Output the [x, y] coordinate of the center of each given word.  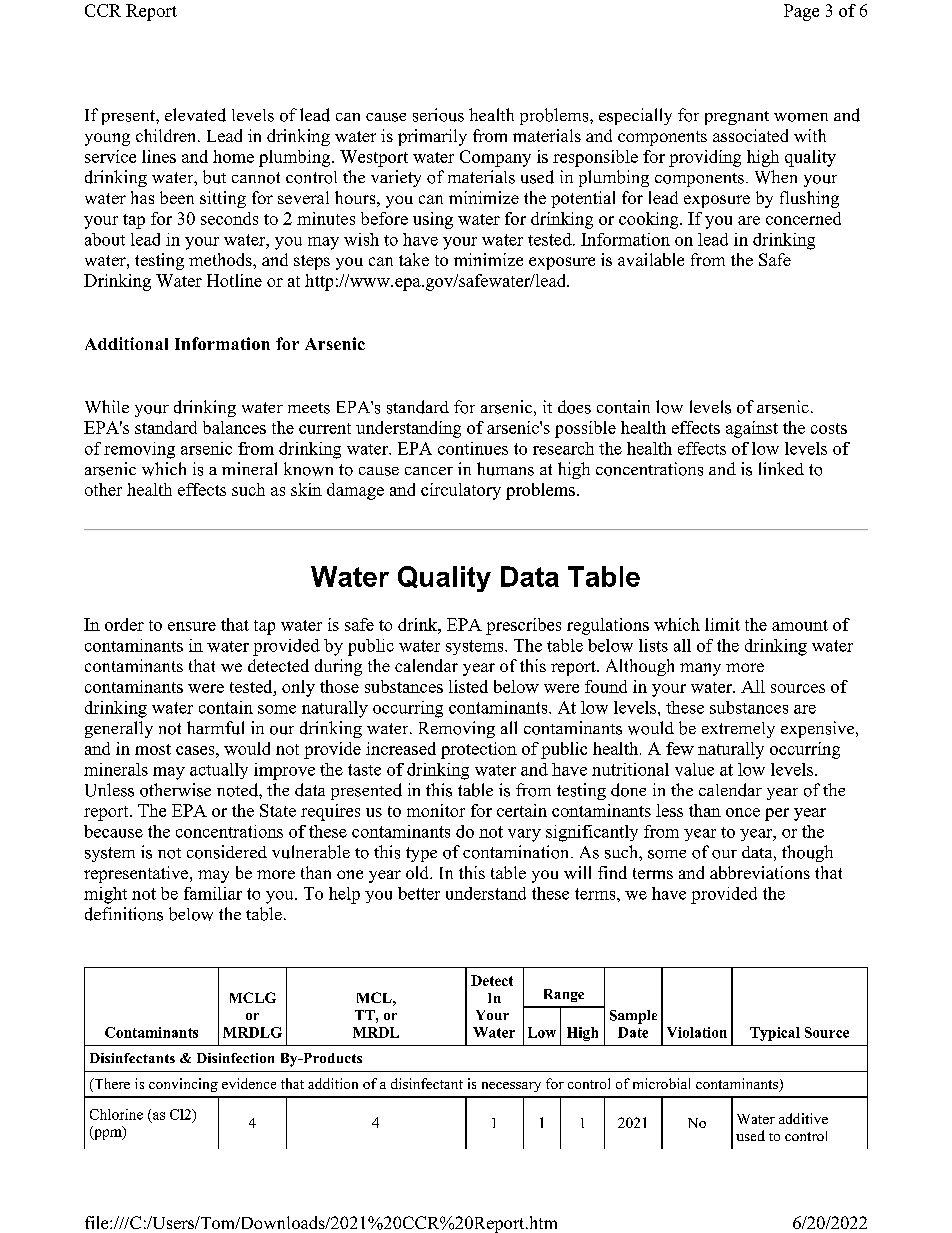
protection [479, 750]
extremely [738, 730]
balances [234, 427]
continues [473, 448]
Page [801, 12]
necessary [511, 1087]
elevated [195, 115]
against [752, 429]
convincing [183, 1085]
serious [438, 115]
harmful [215, 728]
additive [803, 1118]
